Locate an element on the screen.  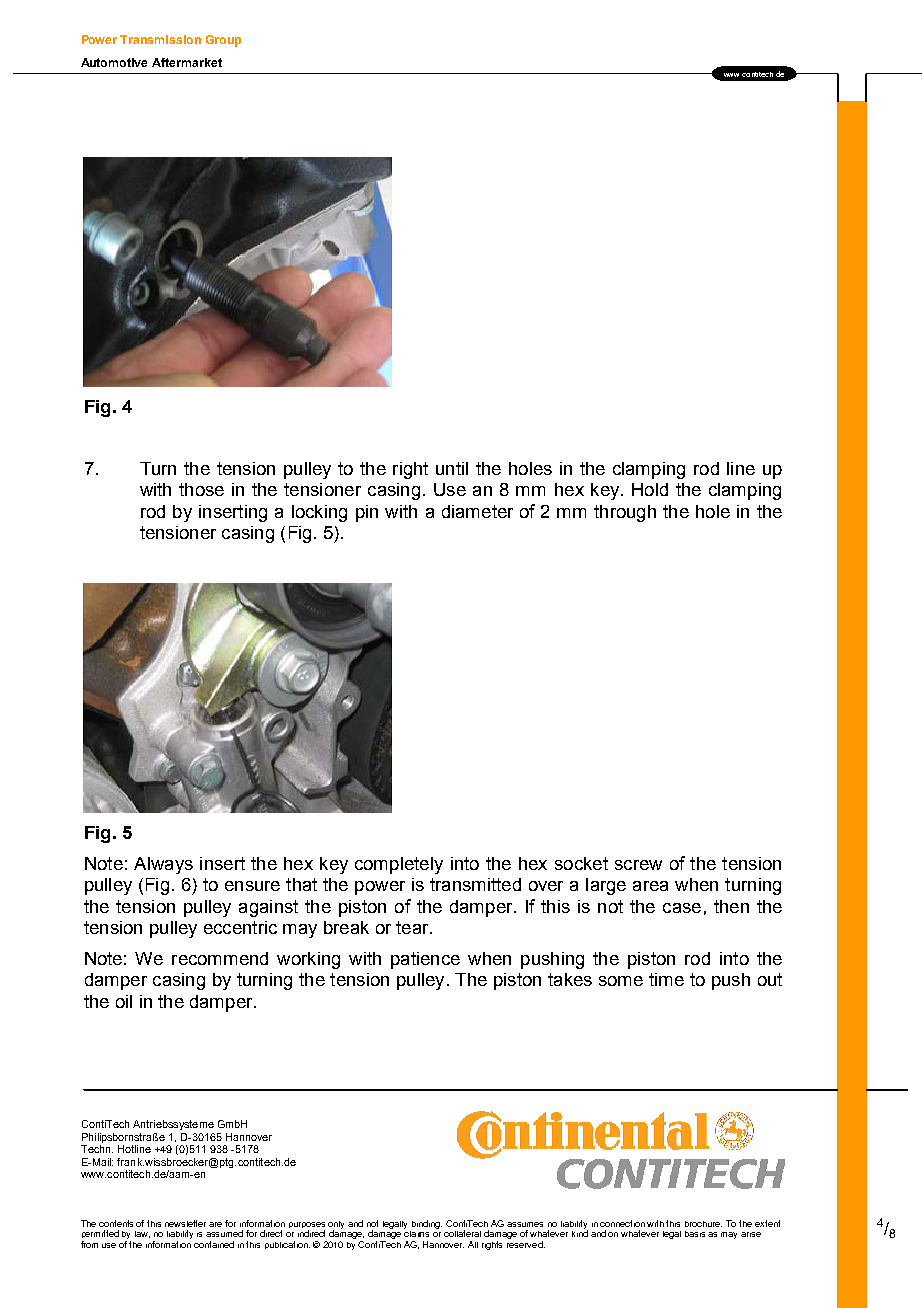
those is located at coordinates (201, 489).
